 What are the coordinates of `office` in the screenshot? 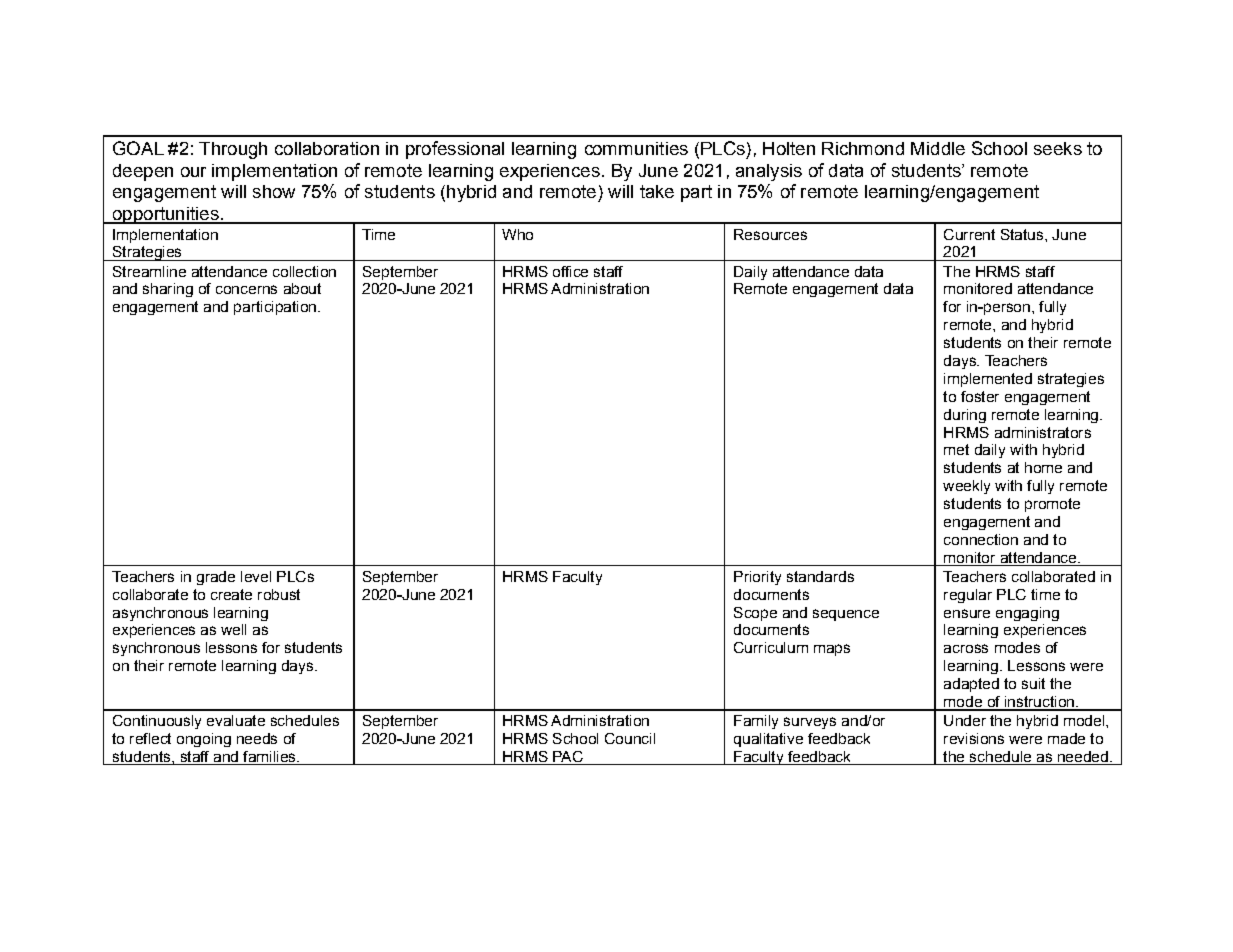 It's located at (570, 271).
